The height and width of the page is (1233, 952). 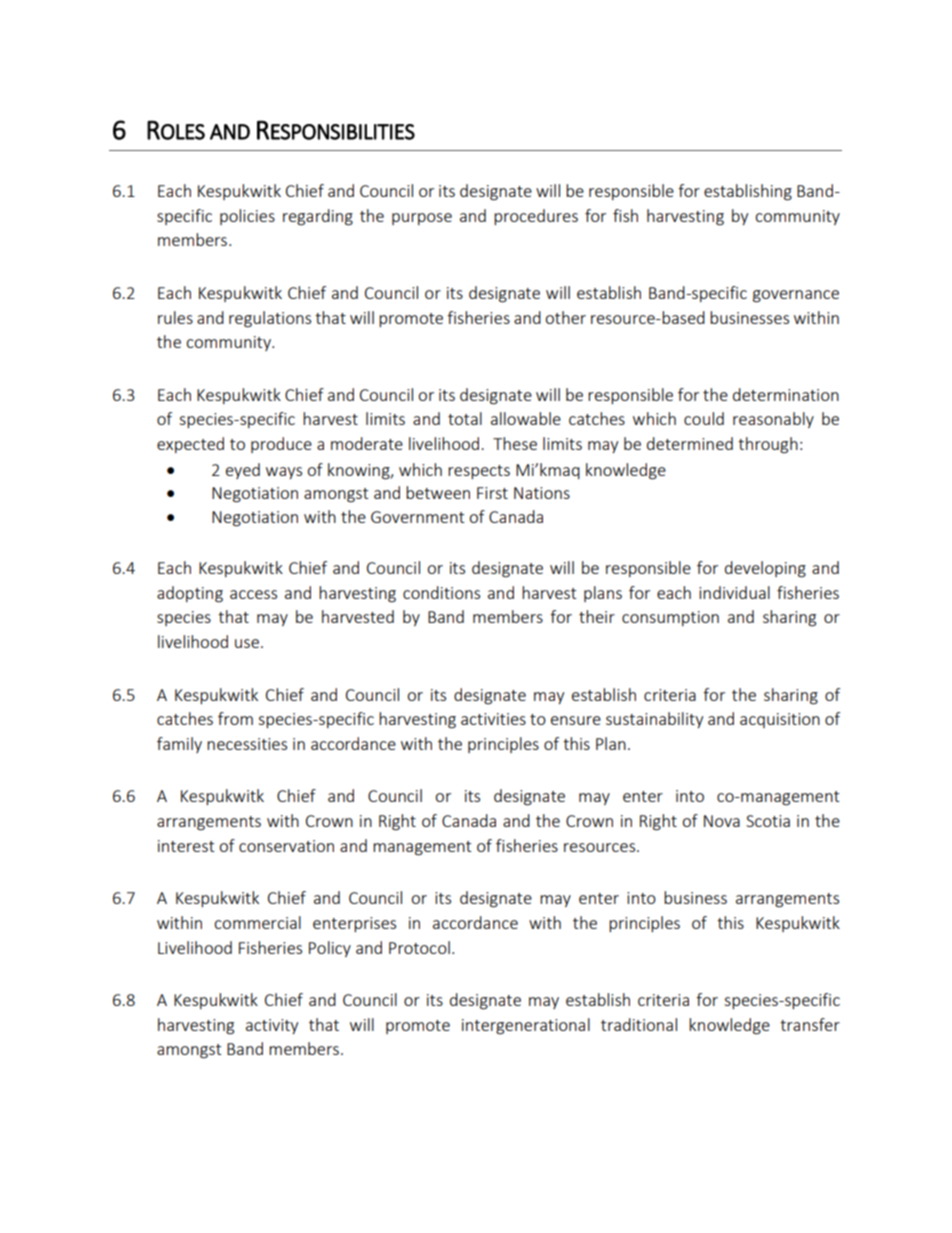 What do you see at coordinates (281, 445) in the page?
I see `produce` at bounding box center [281, 445].
